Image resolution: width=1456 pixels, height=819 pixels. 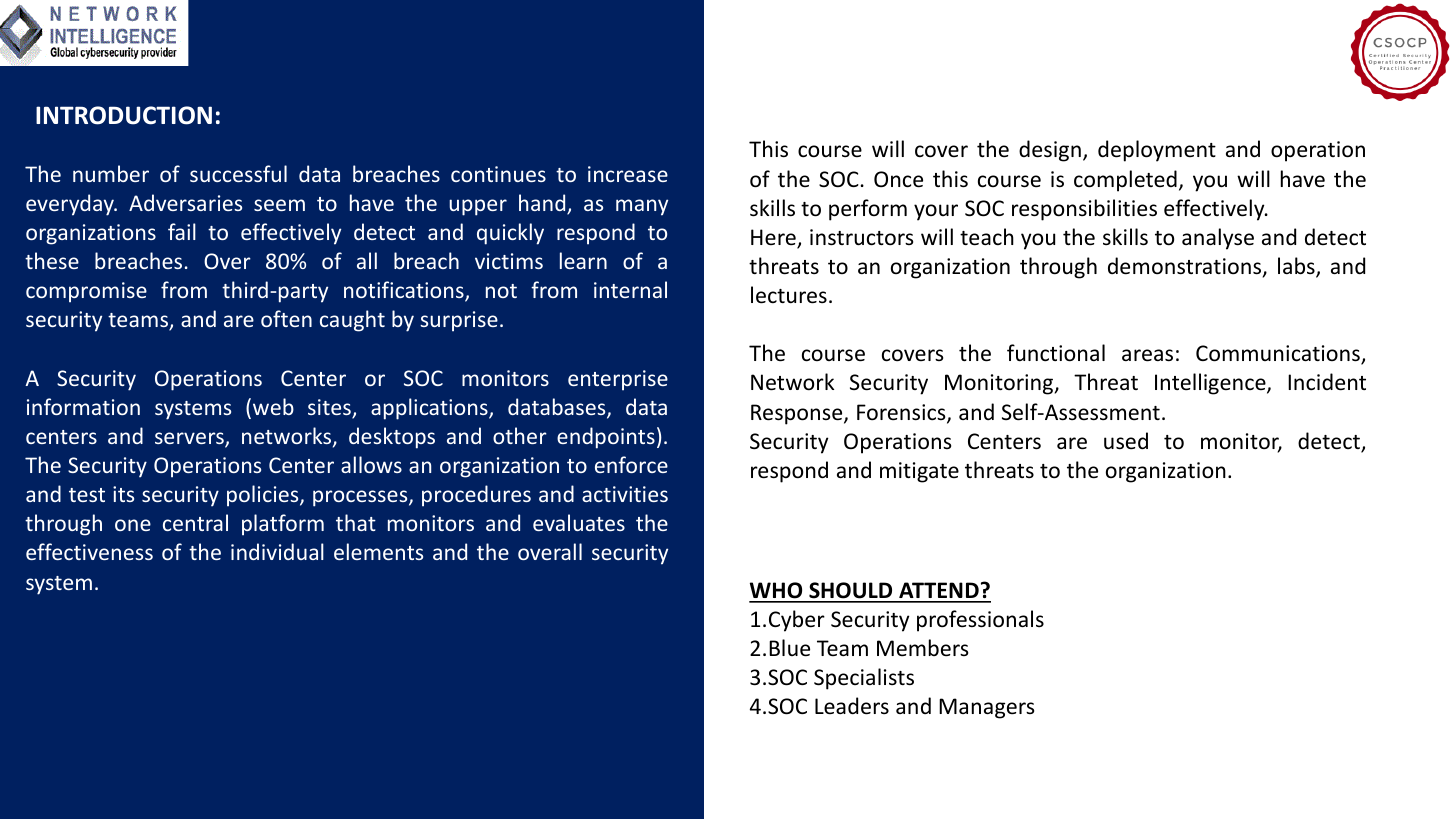 What do you see at coordinates (625, 494) in the image?
I see `activities` at bounding box center [625, 494].
